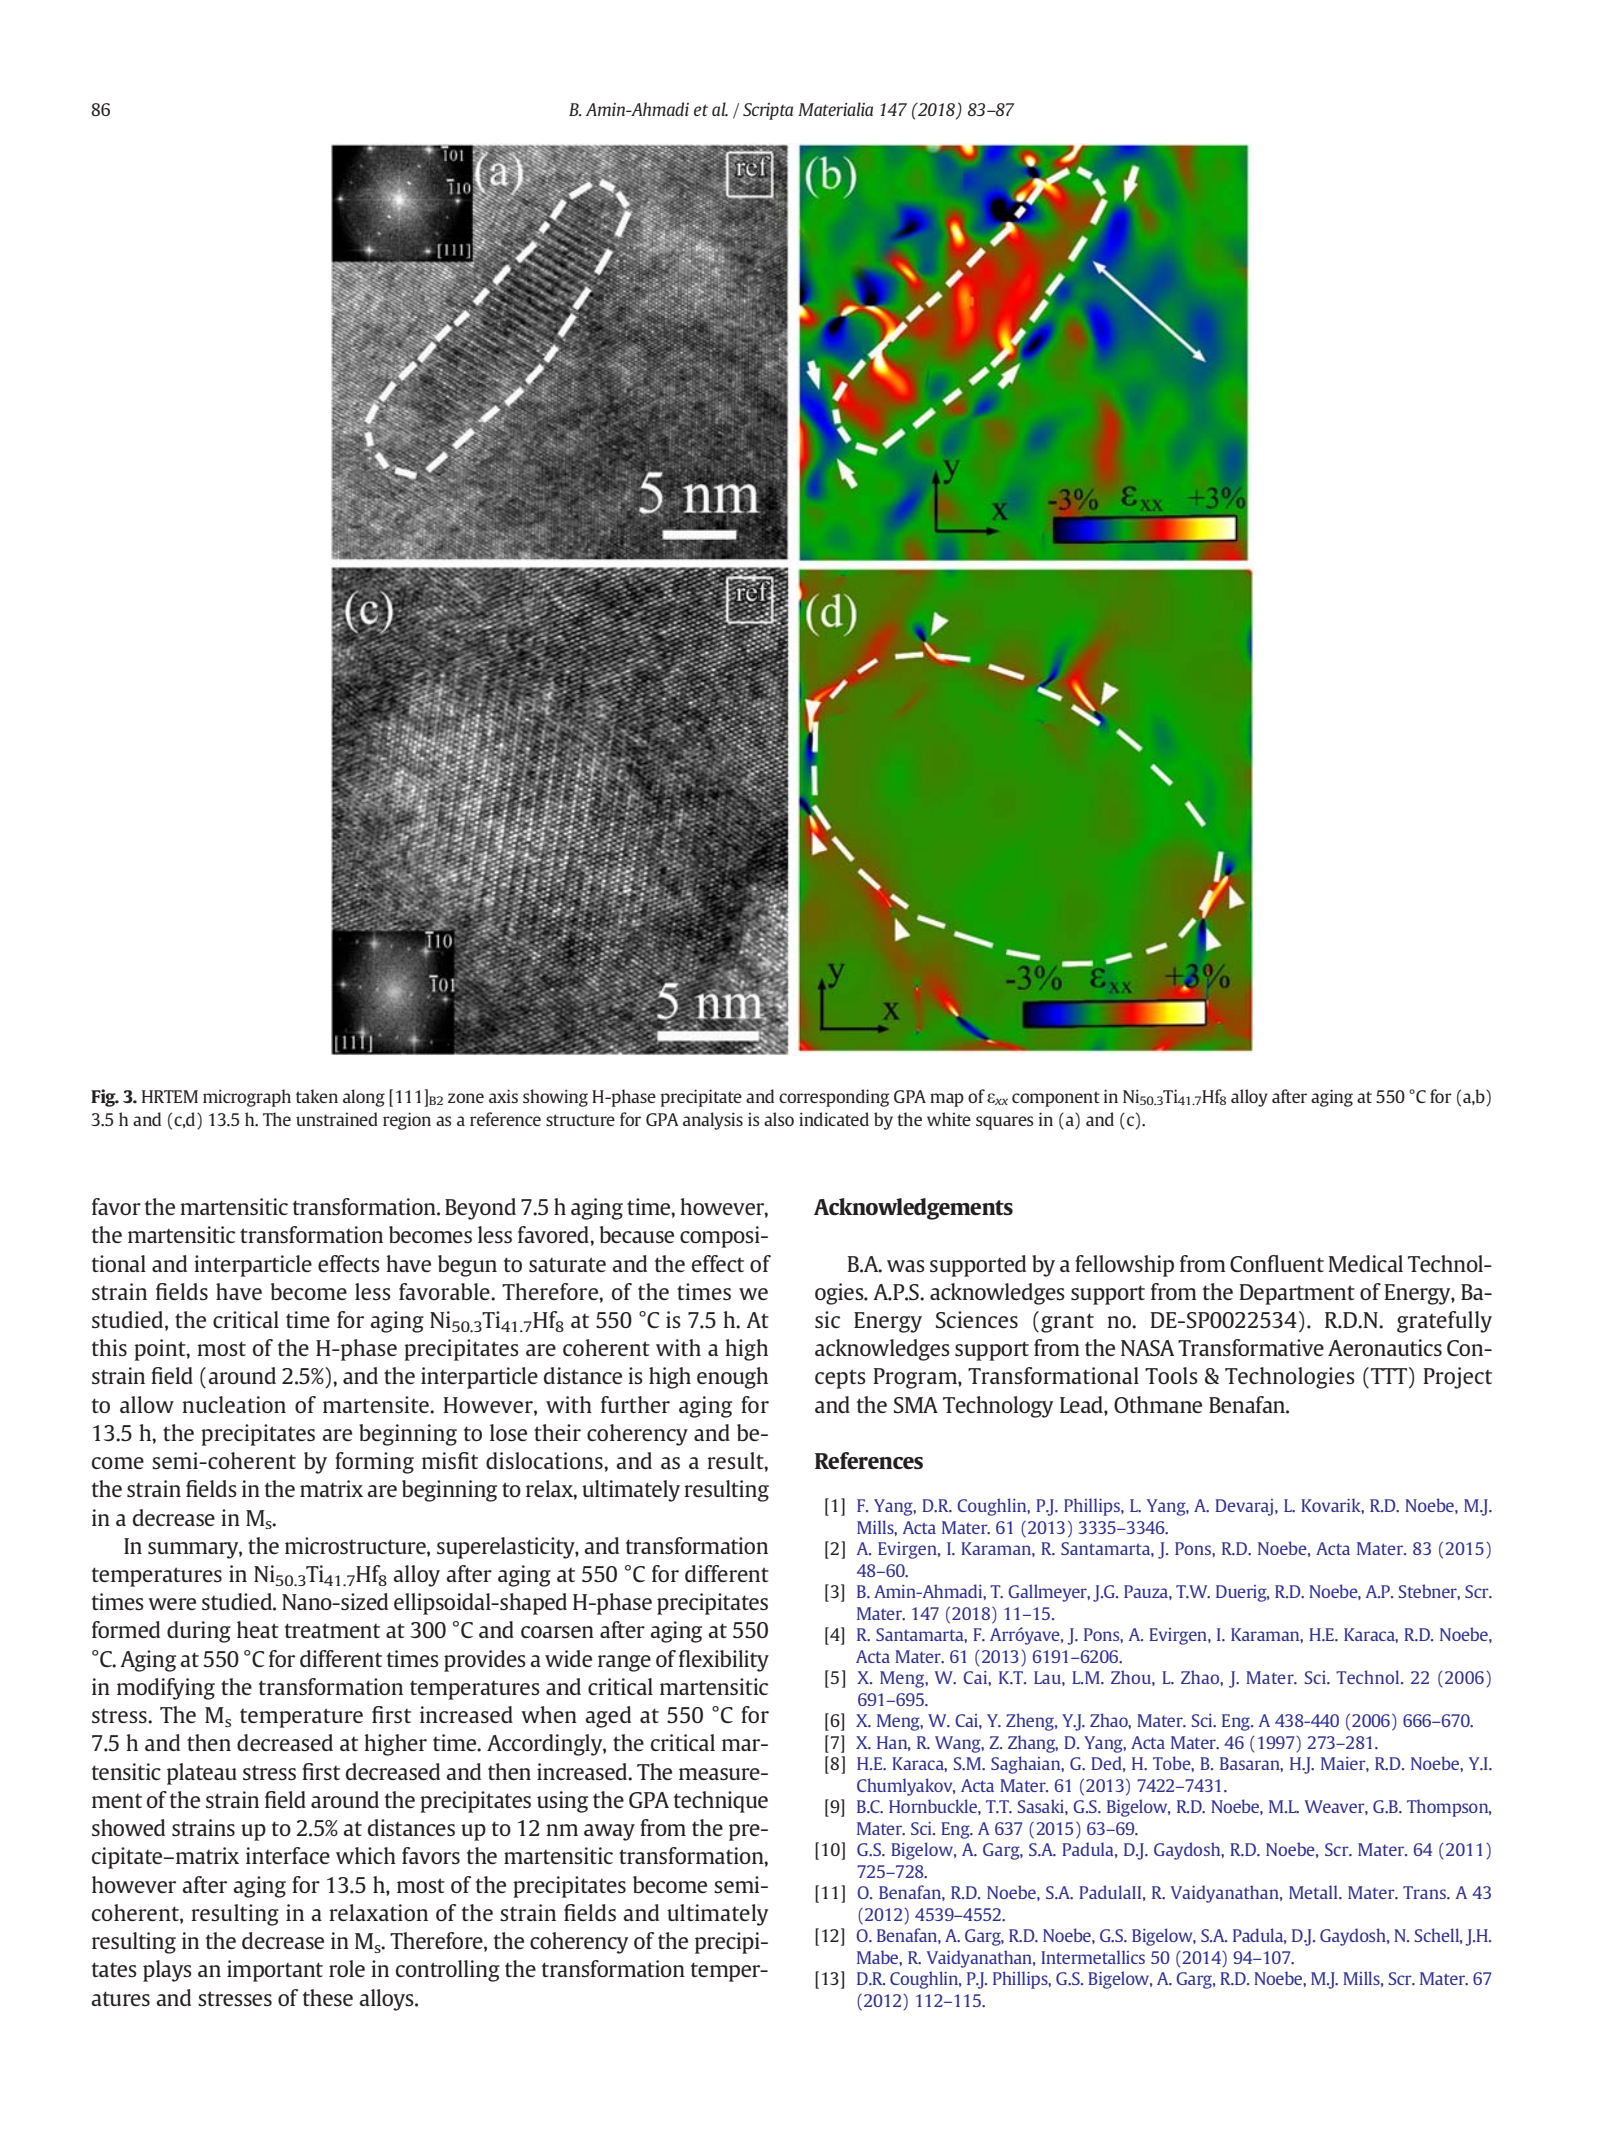 This document has width=1607, height=2142. I want to click on dislocations, so click(545, 1460).
